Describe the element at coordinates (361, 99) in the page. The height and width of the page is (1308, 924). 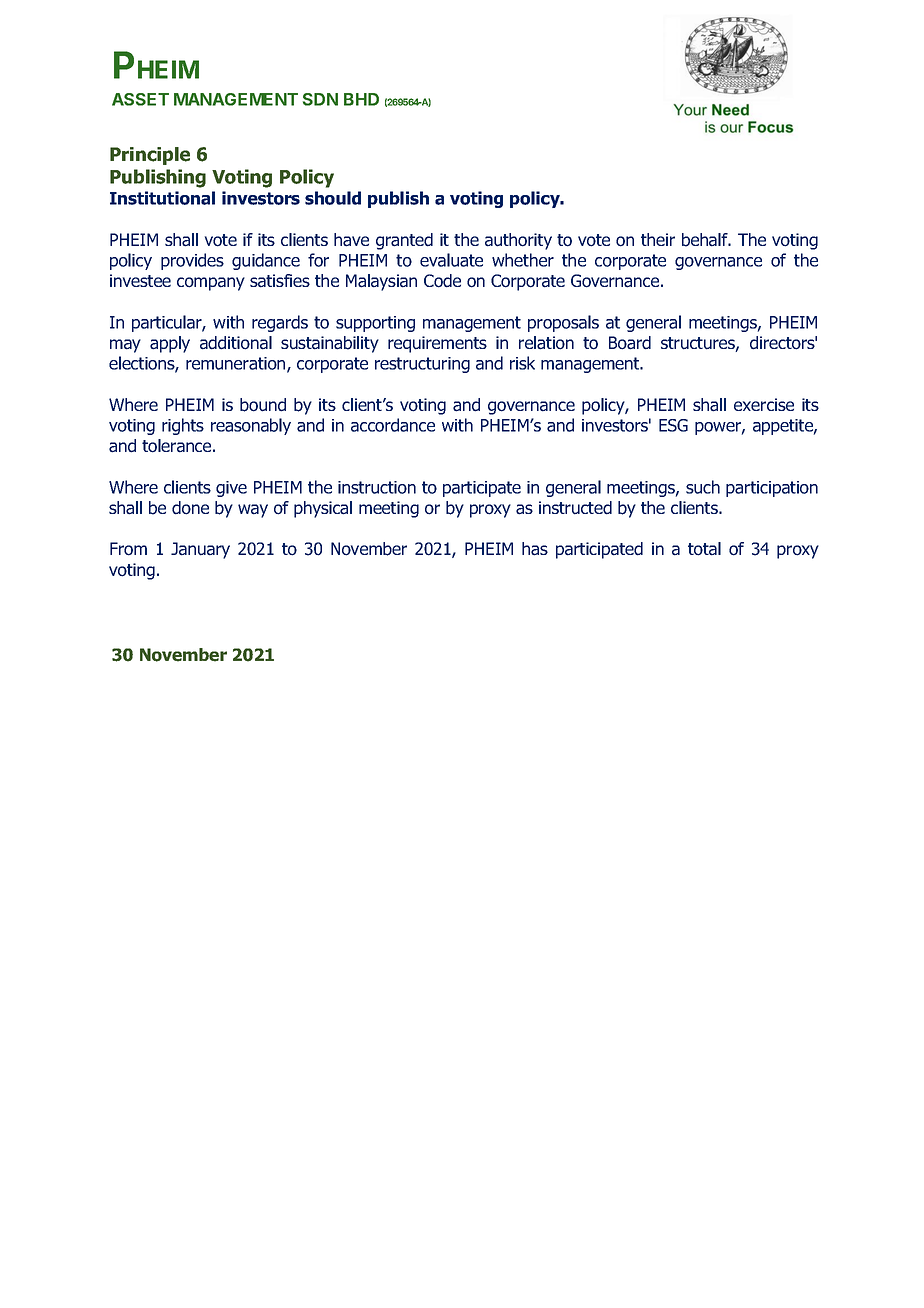
I see `BHD` at that location.
